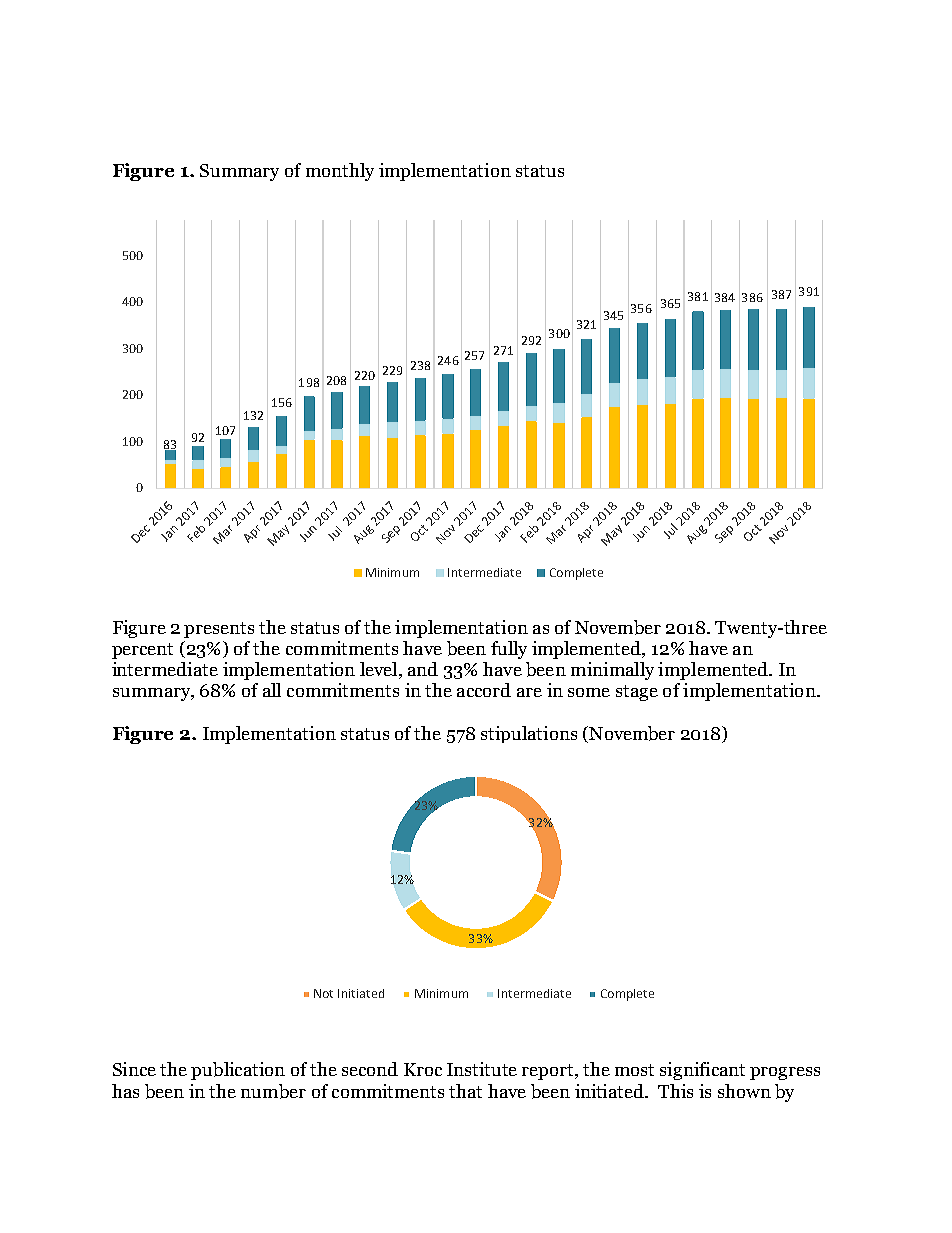 Image resolution: width=952 pixels, height=1233 pixels. I want to click on percent, so click(142, 651).
